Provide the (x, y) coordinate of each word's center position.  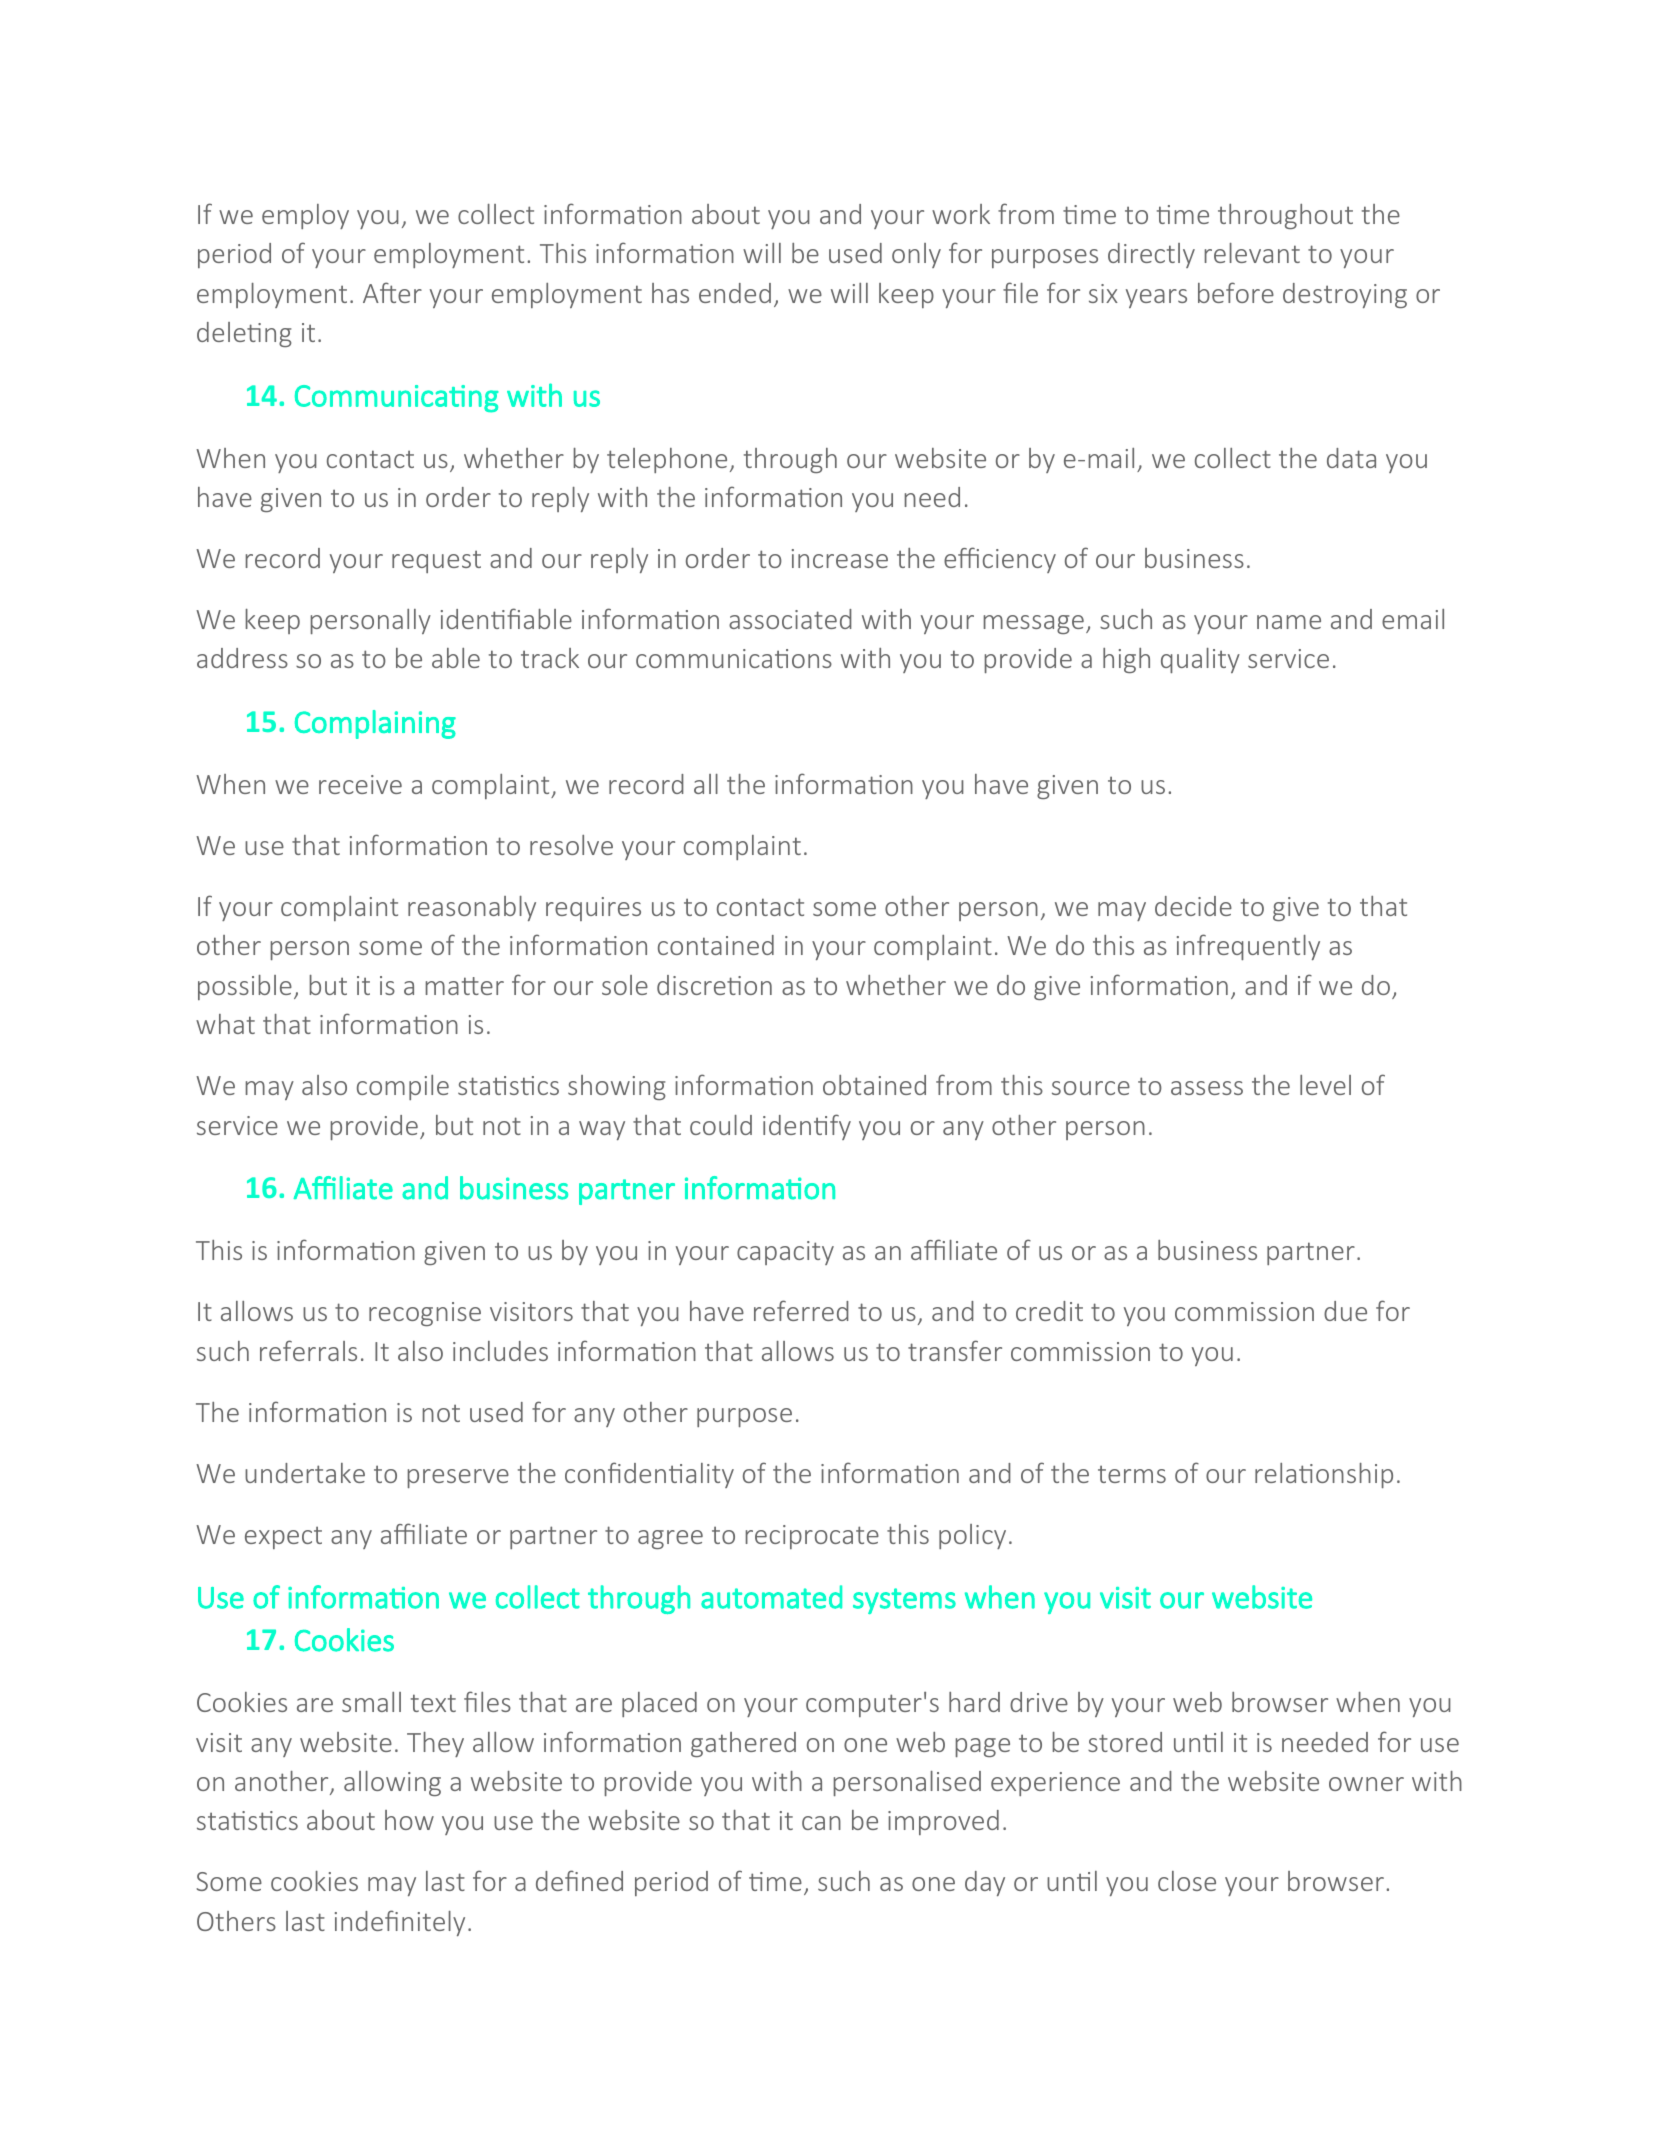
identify (807, 1127)
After (392, 292)
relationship (1324, 1475)
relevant (1252, 253)
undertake (305, 1473)
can (821, 1823)
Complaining (375, 724)
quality (1200, 660)
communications (734, 658)
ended (735, 293)
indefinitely (400, 1923)
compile (403, 1087)
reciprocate (812, 1537)
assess (1207, 1088)
